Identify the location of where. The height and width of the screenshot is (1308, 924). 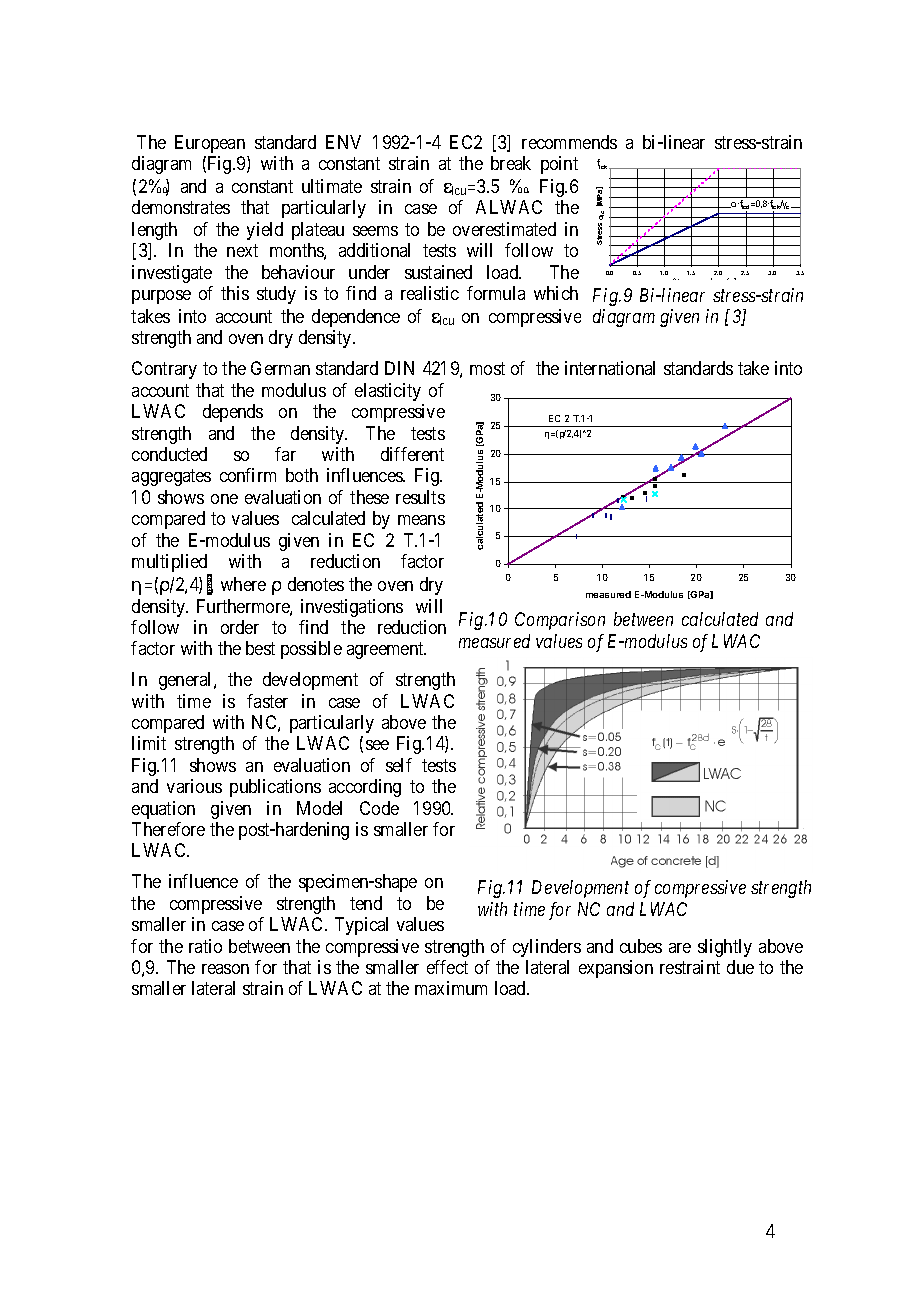
(243, 584).
